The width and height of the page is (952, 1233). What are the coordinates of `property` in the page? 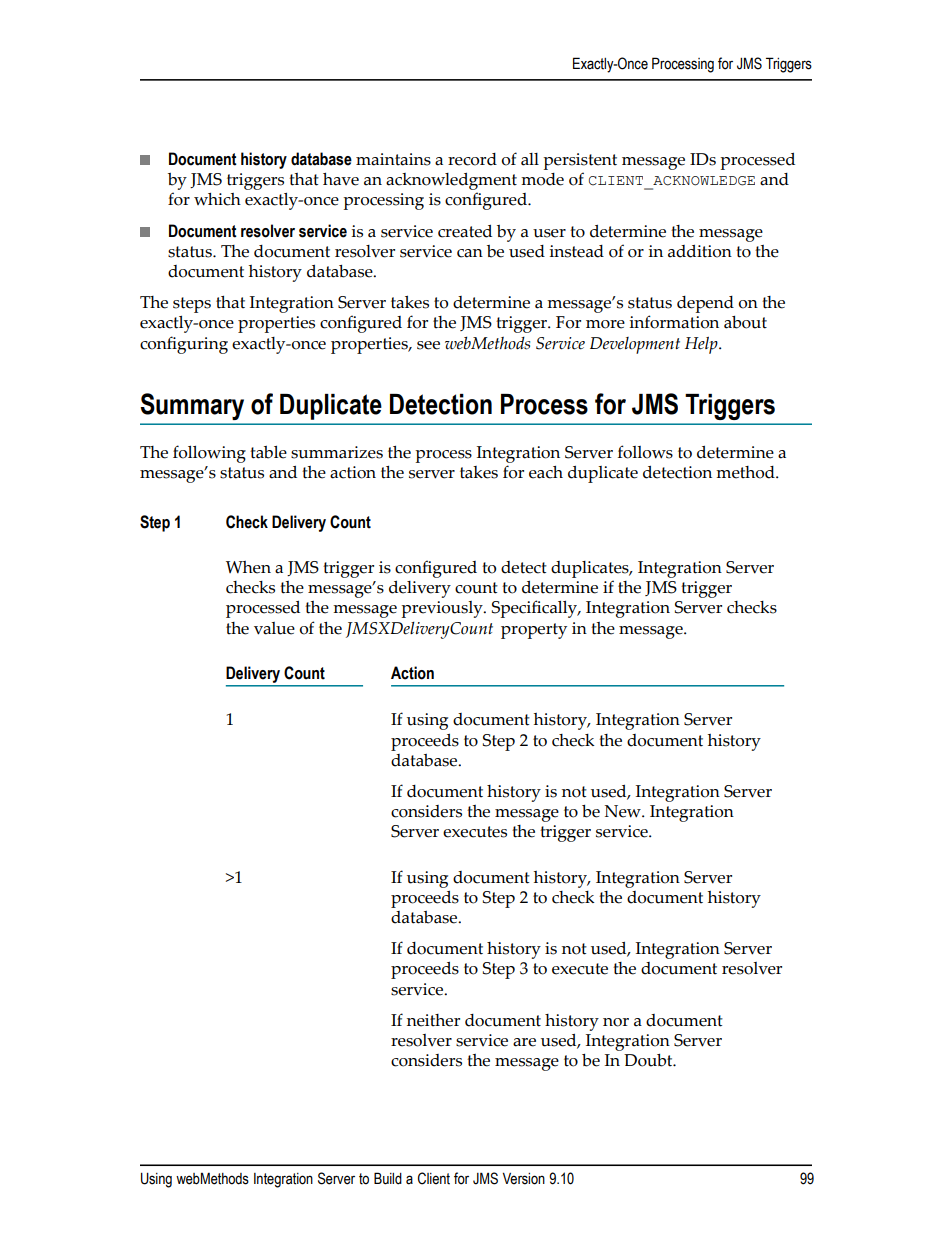 It's located at (534, 631).
